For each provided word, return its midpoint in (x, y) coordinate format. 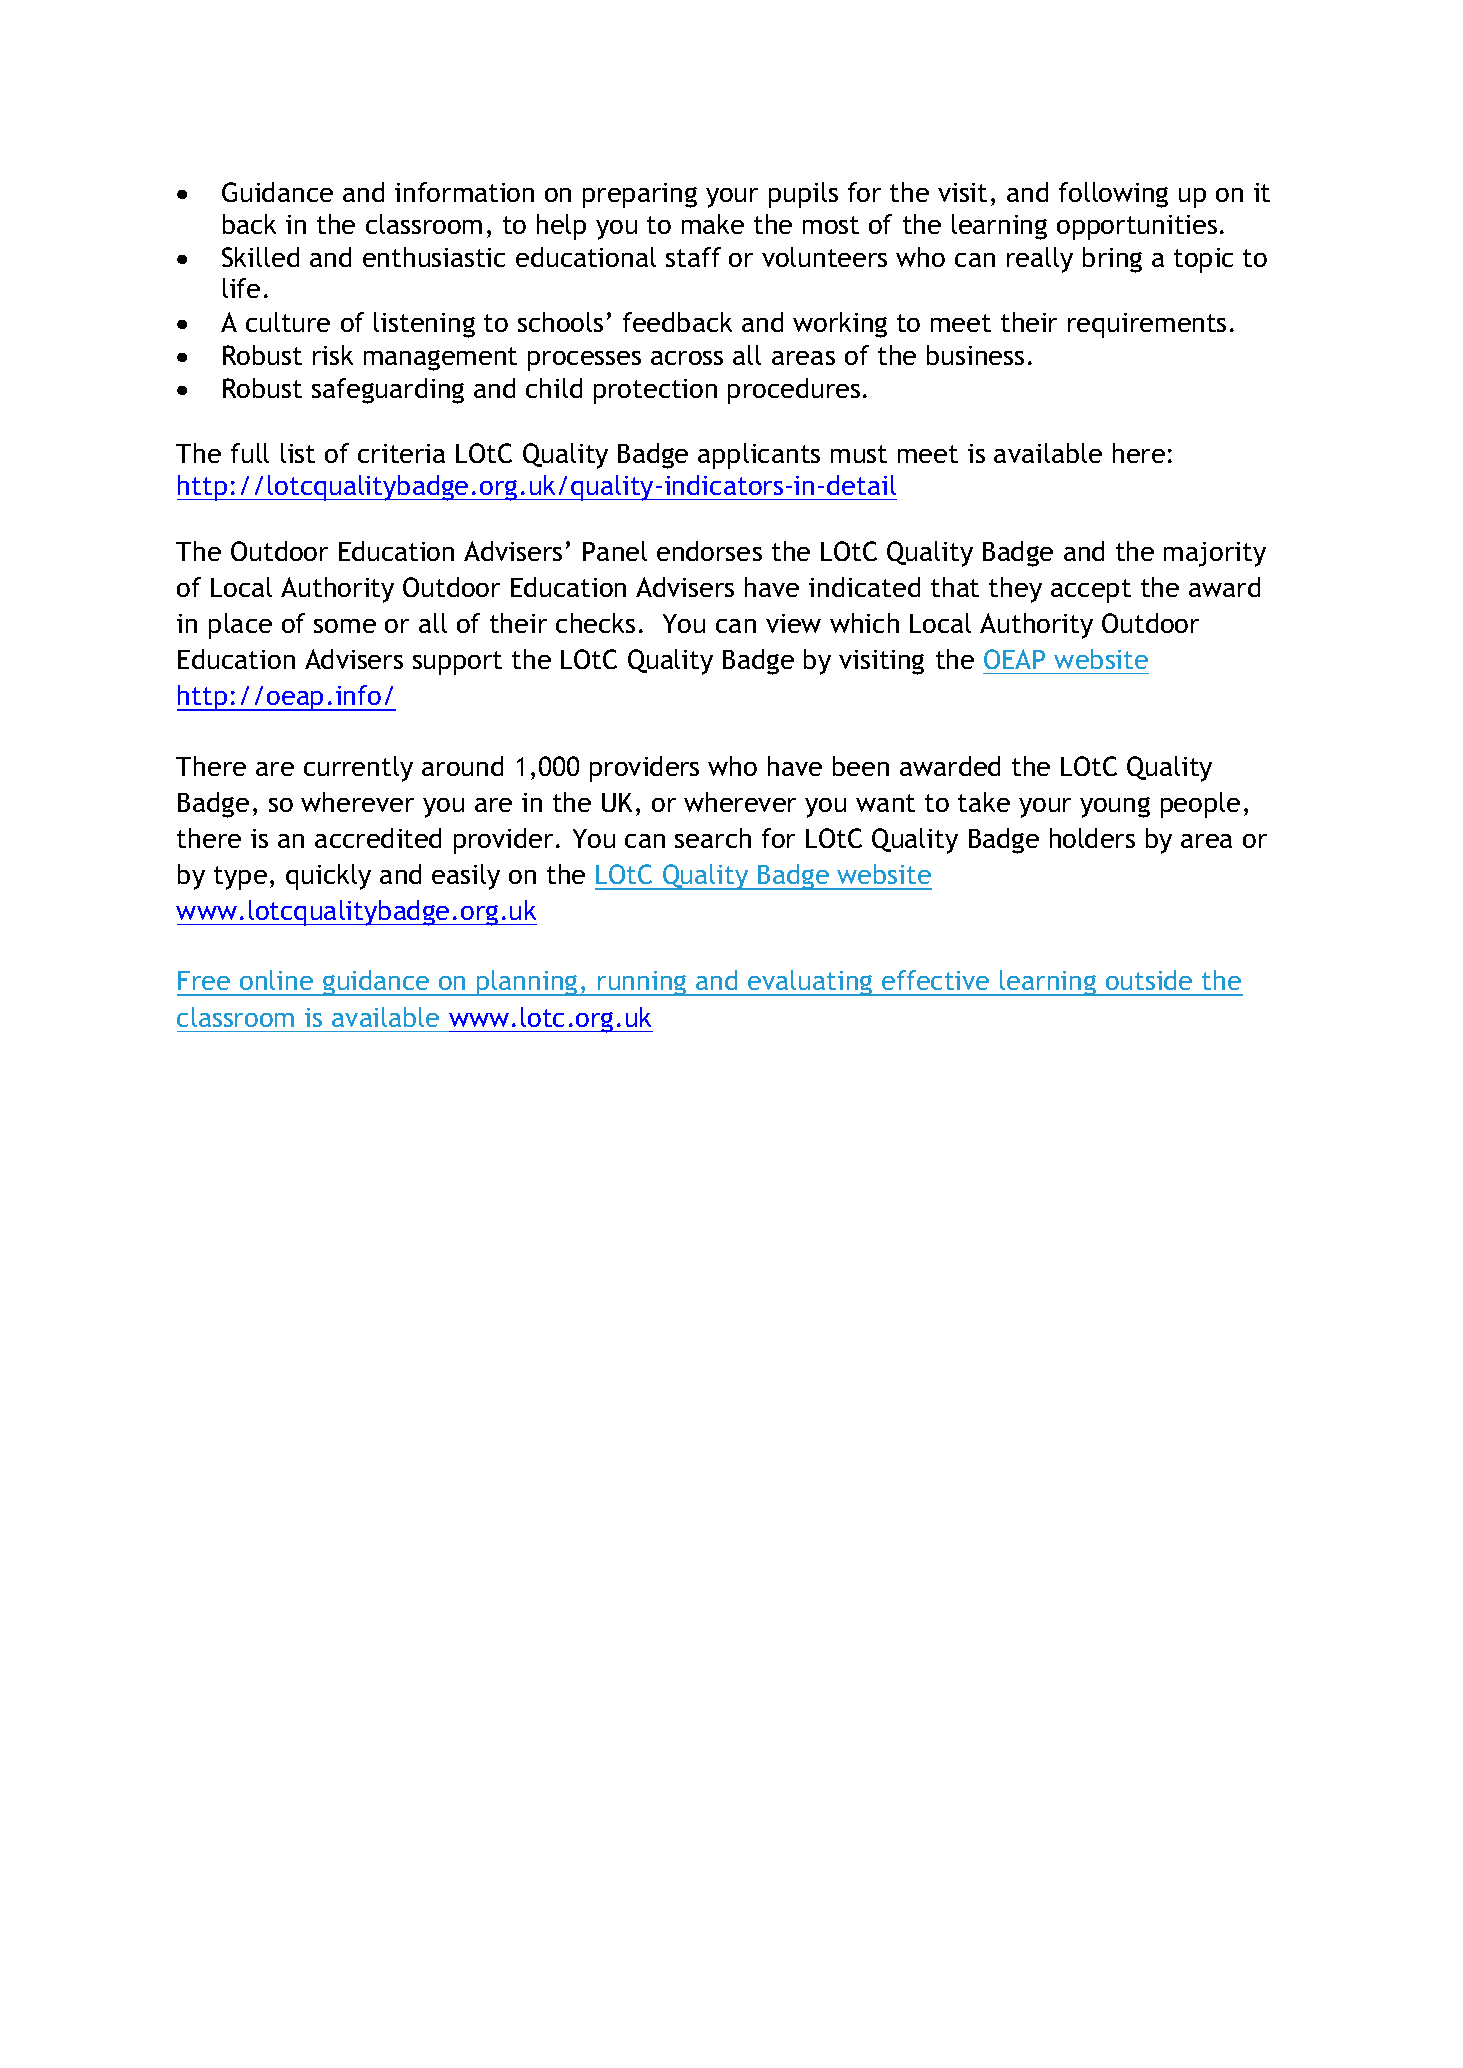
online (276, 980)
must (859, 454)
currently (358, 769)
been (861, 766)
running (642, 983)
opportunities (1137, 227)
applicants (759, 456)
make (713, 224)
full (250, 453)
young (1115, 807)
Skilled (260, 257)
